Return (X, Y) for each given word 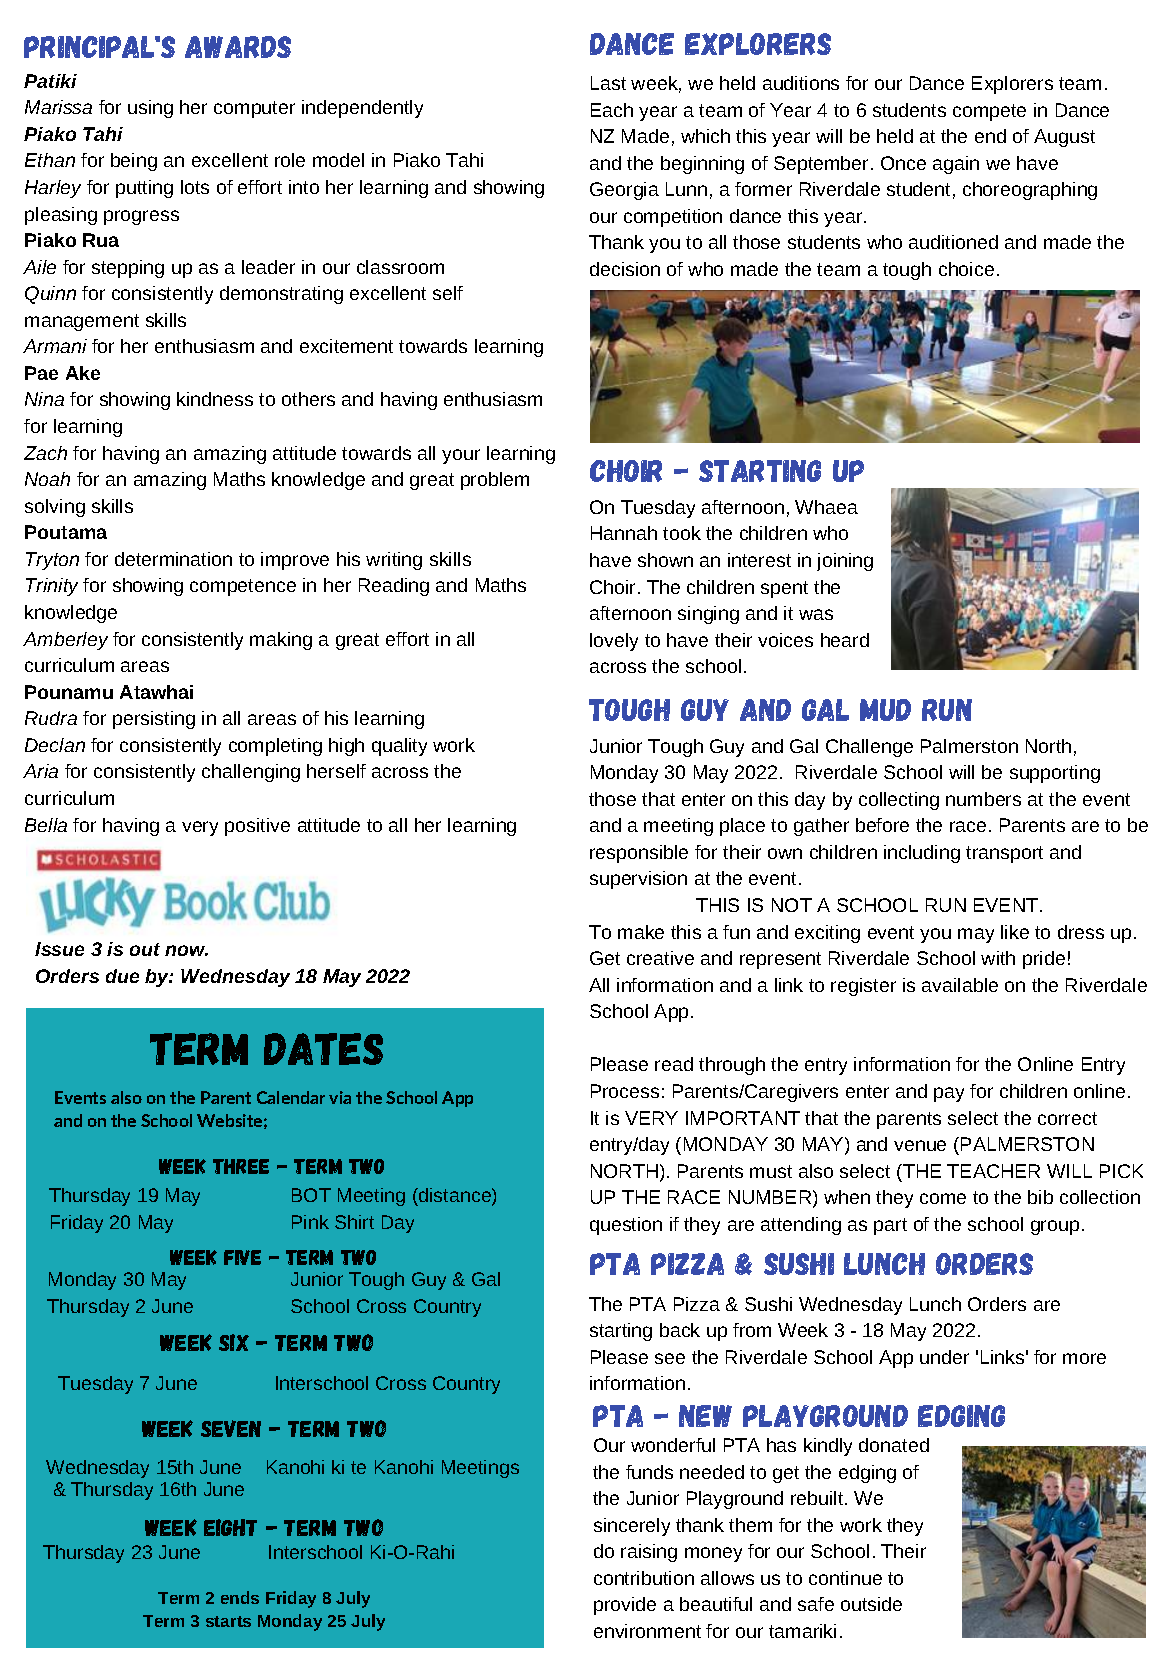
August (1064, 138)
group (1055, 1227)
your (461, 456)
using (150, 109)
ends (240, 1597)
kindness (215, 399)
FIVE (242, 1257)
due (122, 976)
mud (885, 710)
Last (608, 83)
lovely (614, 642)
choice (966, 269)
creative (660, 958)
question (626, 1226)
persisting (154, 720)
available (960, 985)
